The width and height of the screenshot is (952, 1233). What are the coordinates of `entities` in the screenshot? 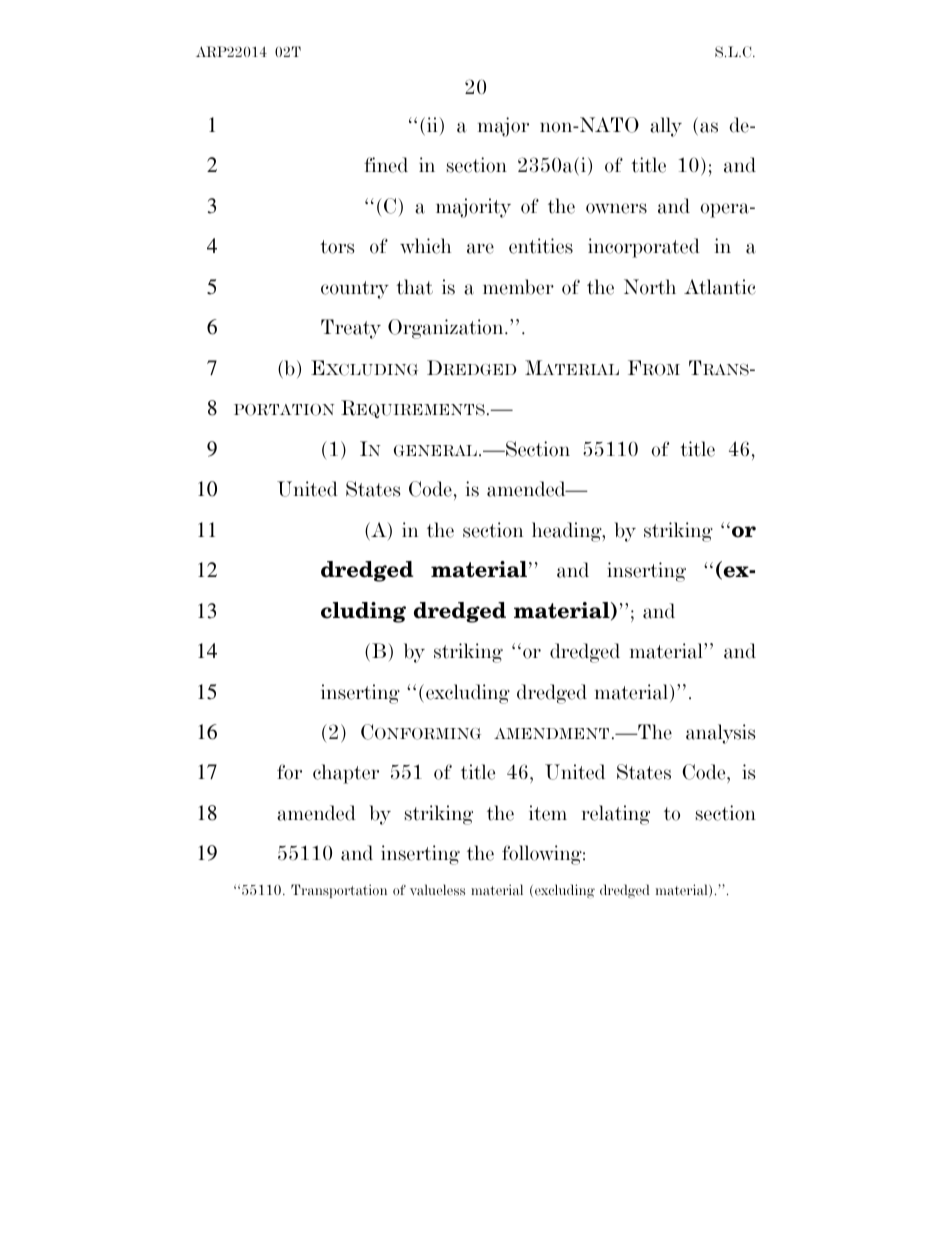 It's located at (541, 246).
